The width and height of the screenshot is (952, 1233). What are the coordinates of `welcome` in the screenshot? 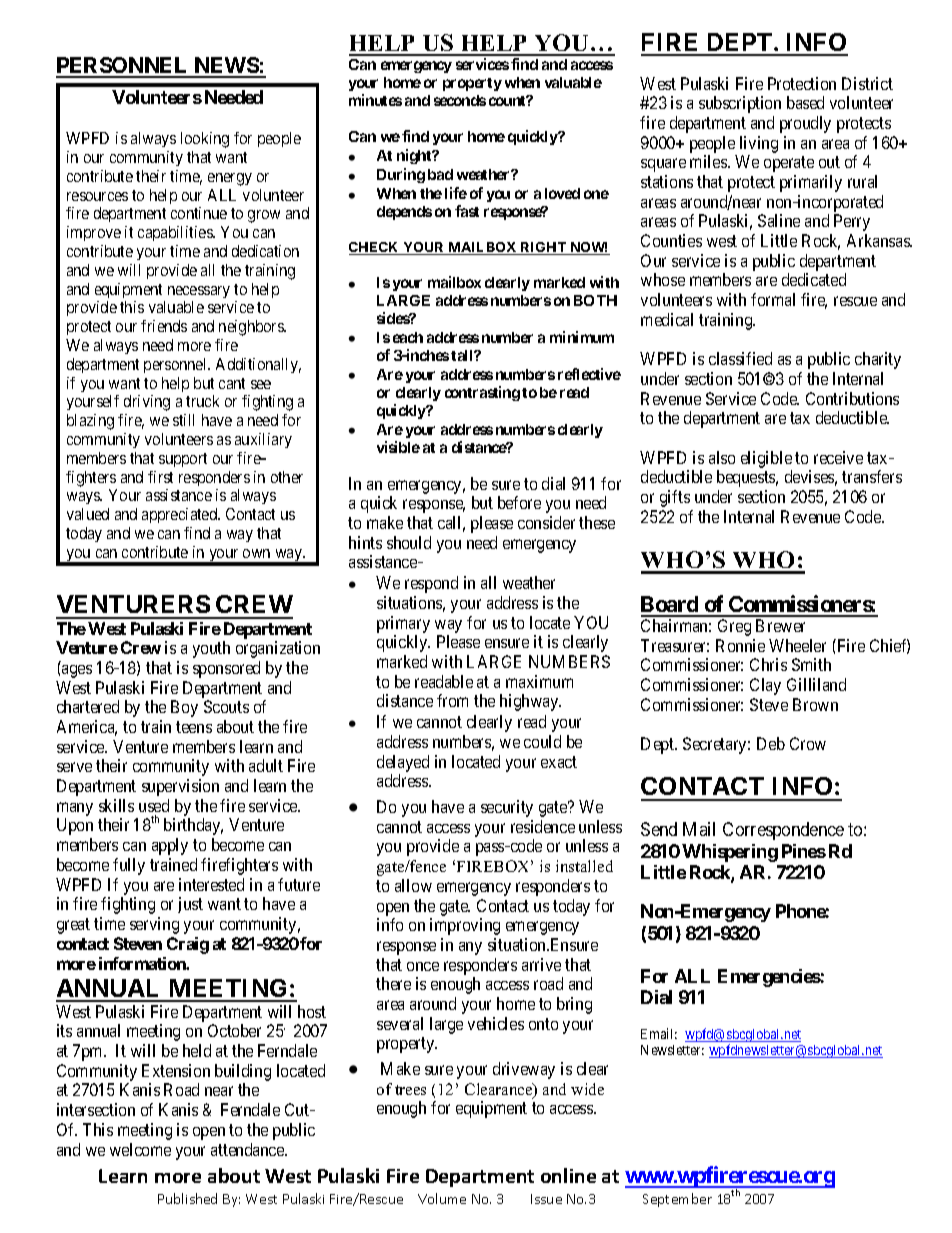 It's located at (140, 1149).
